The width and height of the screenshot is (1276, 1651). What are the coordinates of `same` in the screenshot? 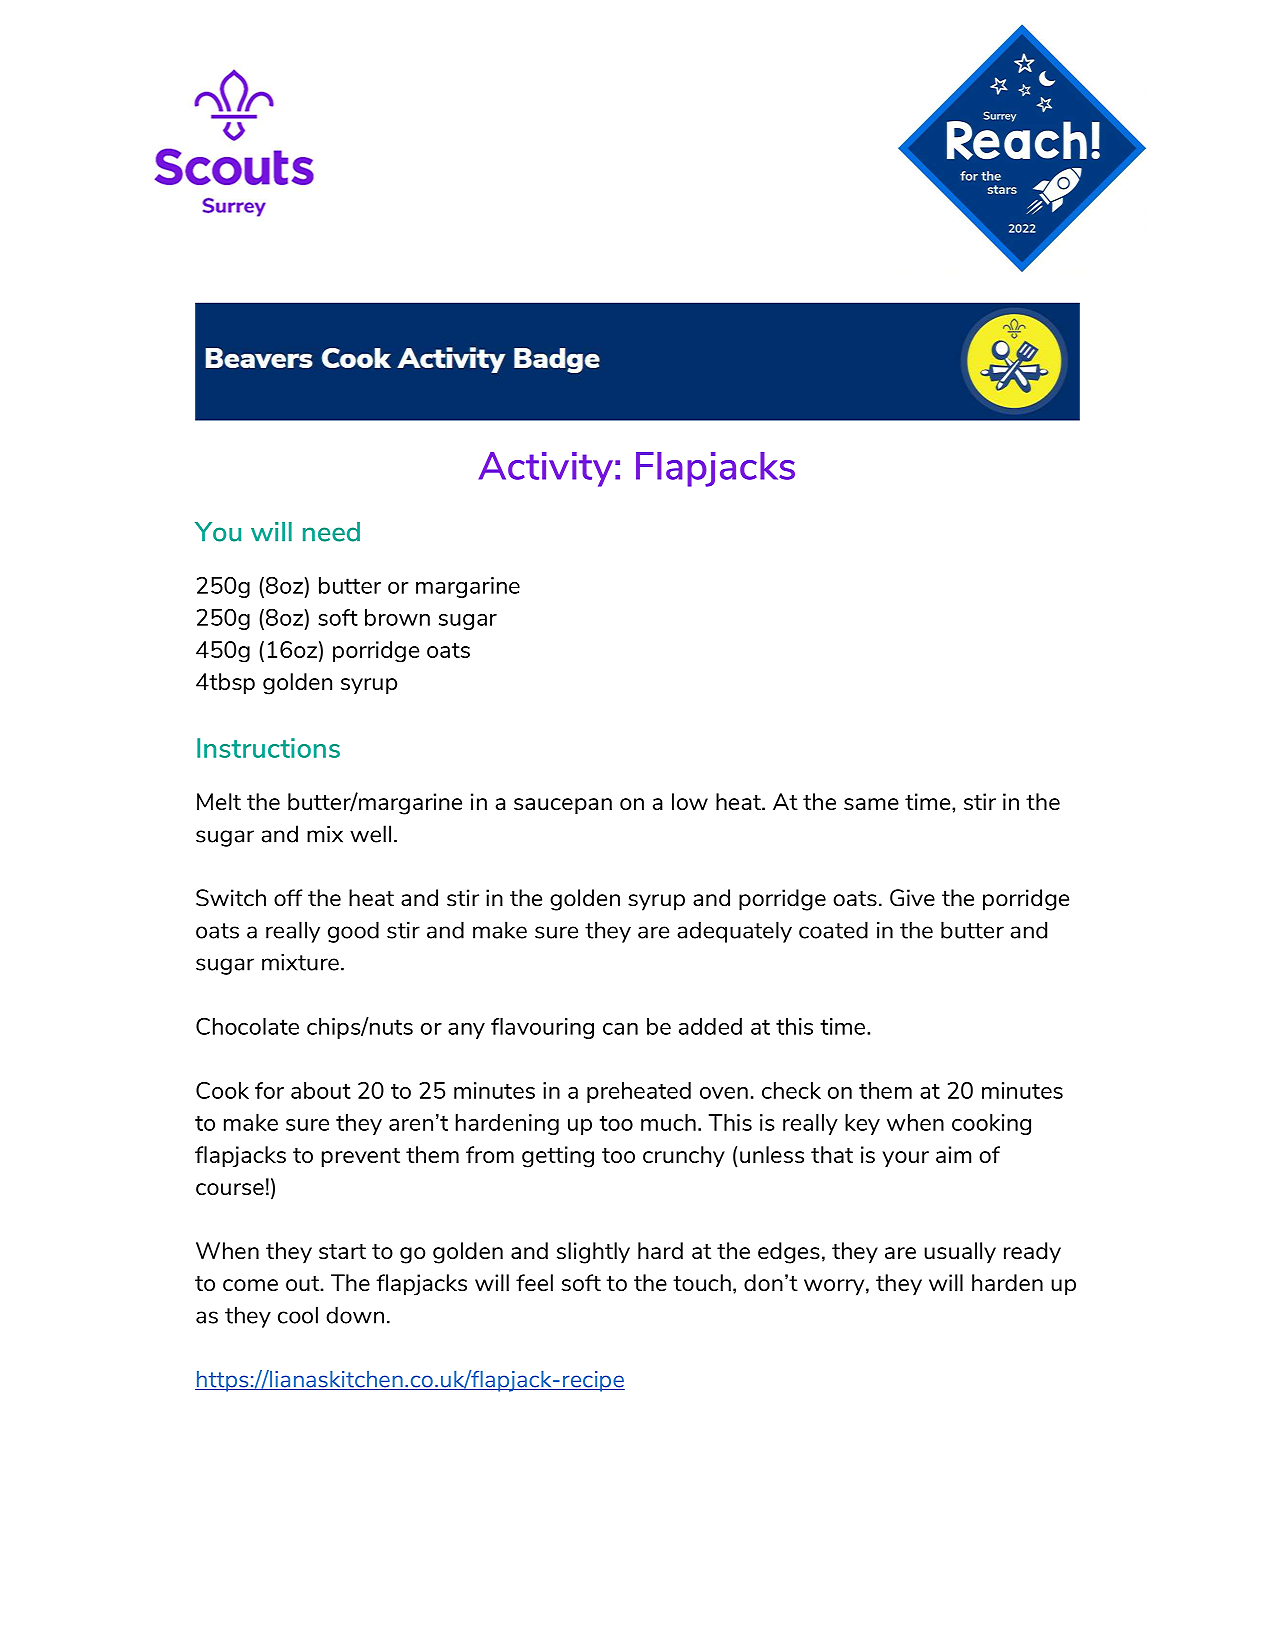 It's located at (871, 804).
